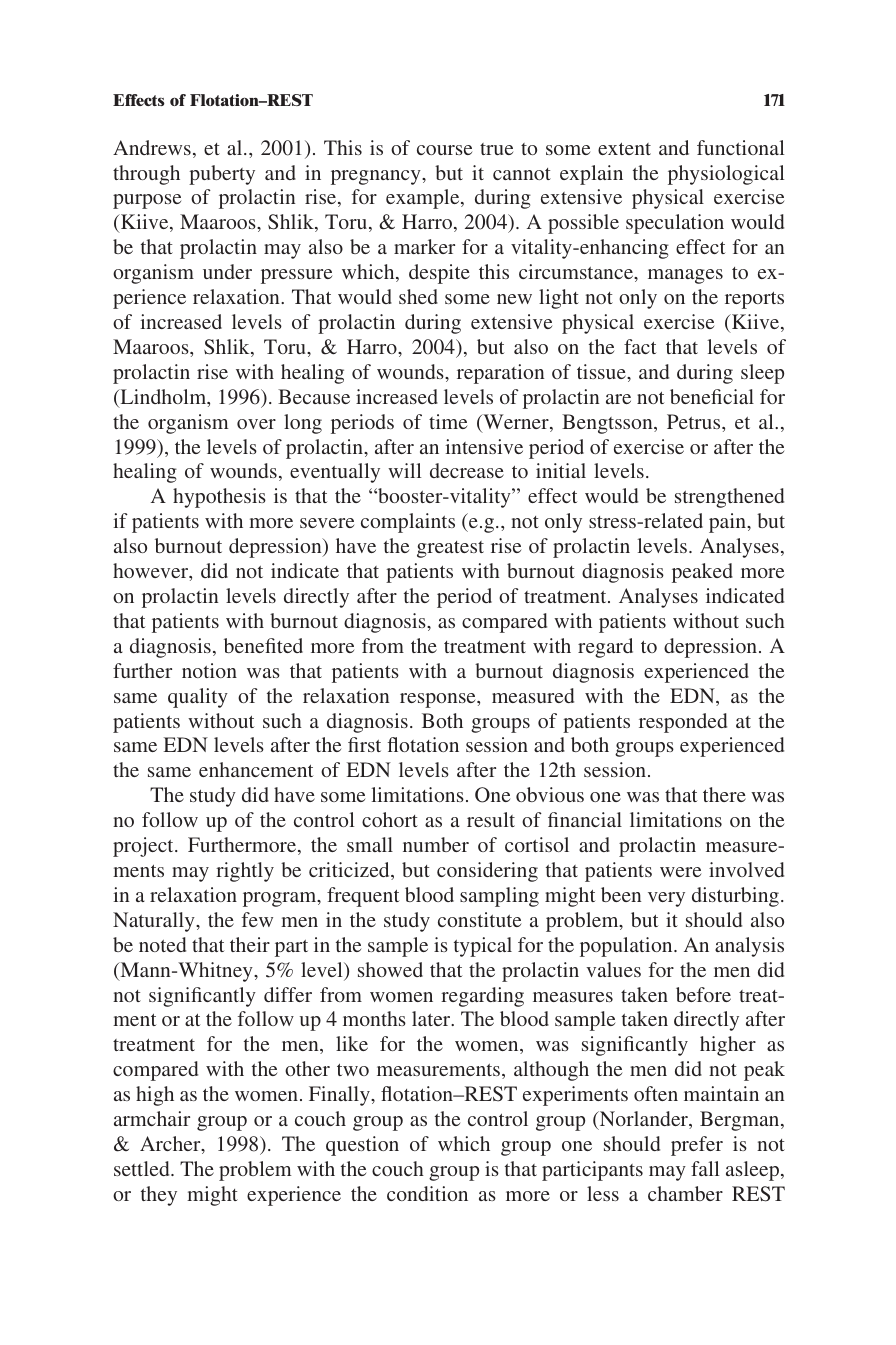 The width and height of the screenshot is (896, 1345). Describe the element at coordinates (705, 1168) in the screenshot. I see `fall` at that location.
